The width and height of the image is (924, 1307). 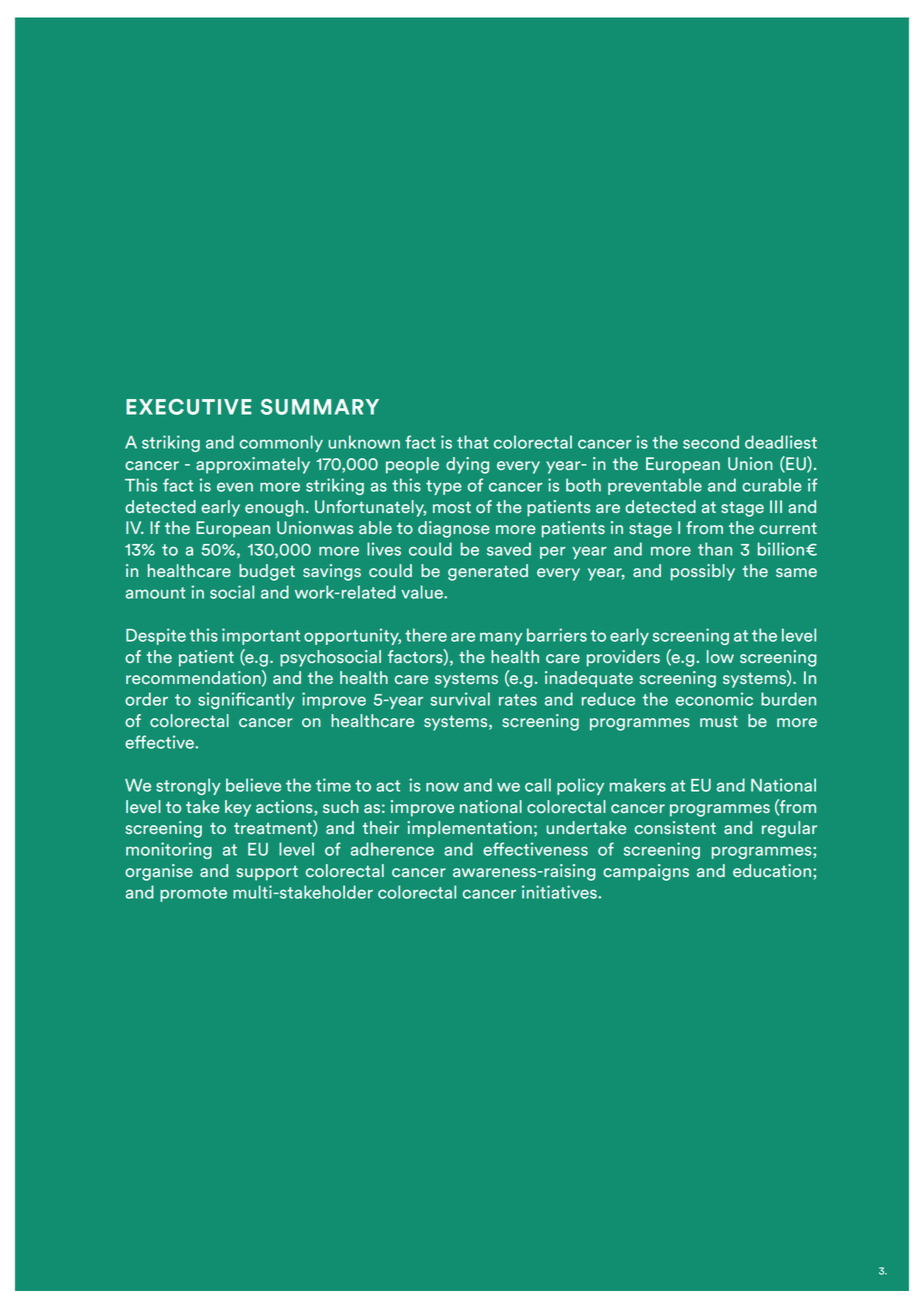 I want to click on second, so click(x=711, y=442).
